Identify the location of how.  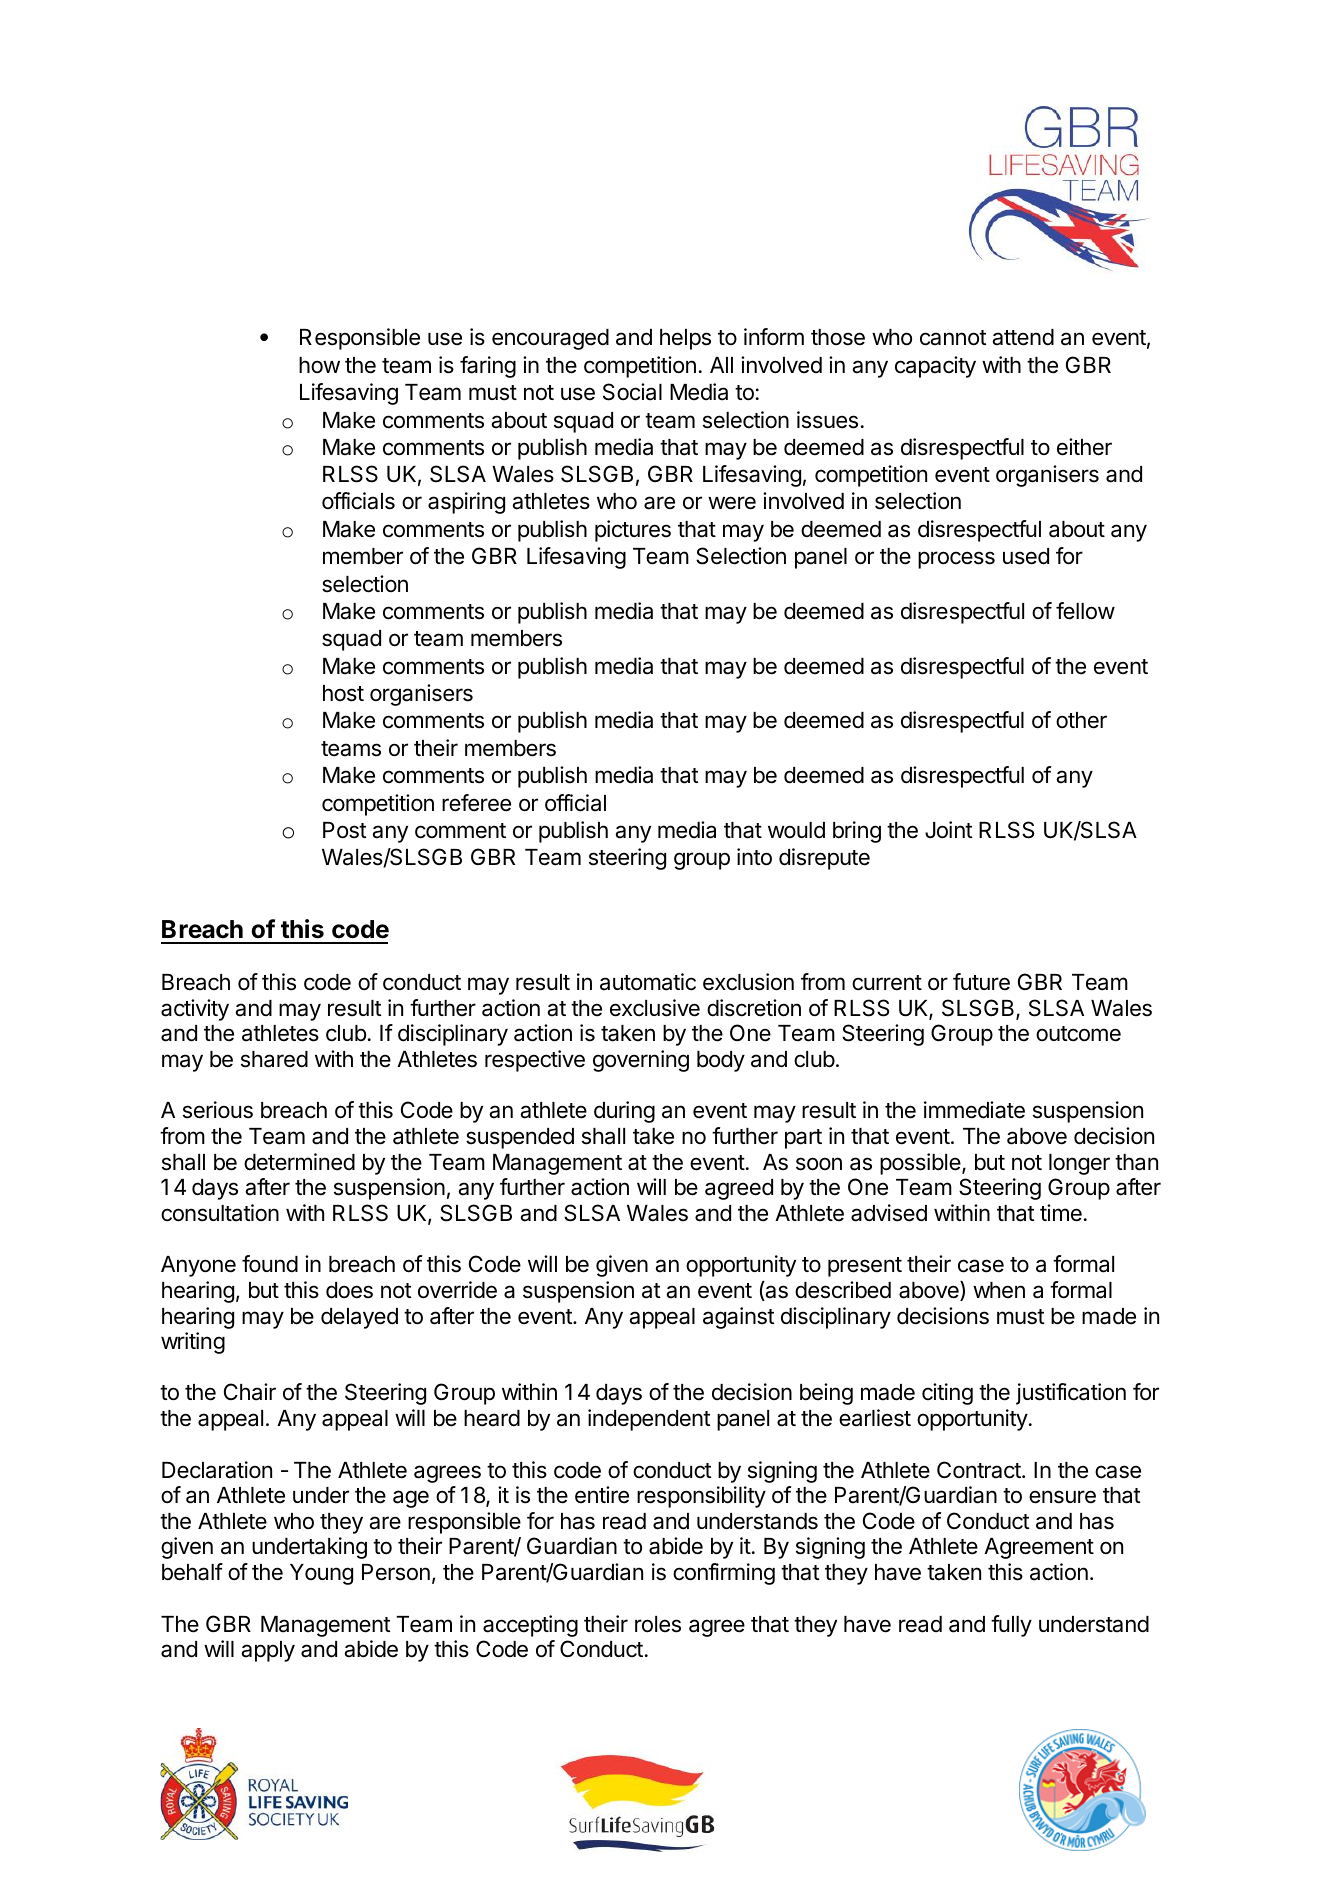
(319, 365).
